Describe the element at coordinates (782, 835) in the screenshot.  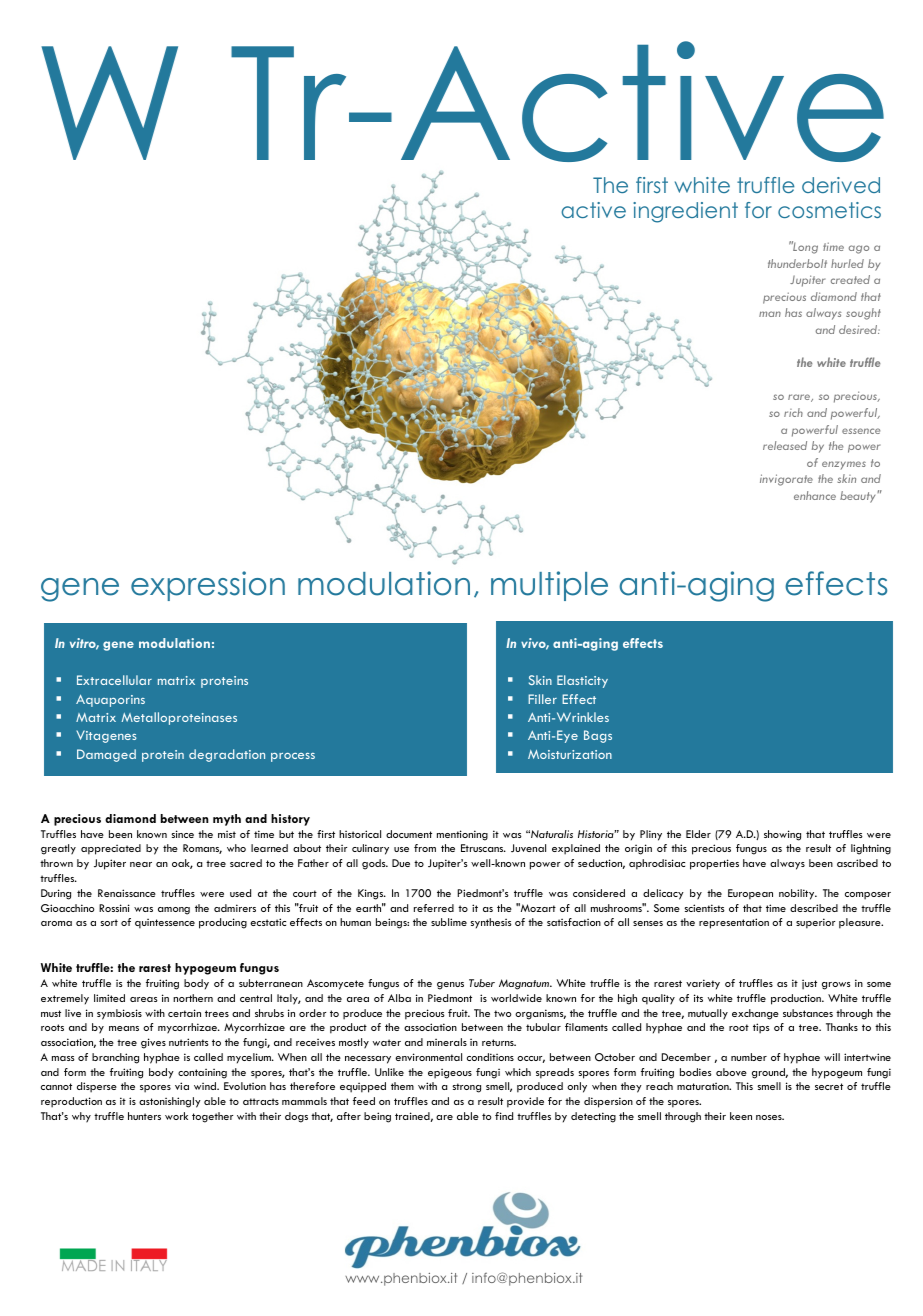
I see `showing` at that location.
